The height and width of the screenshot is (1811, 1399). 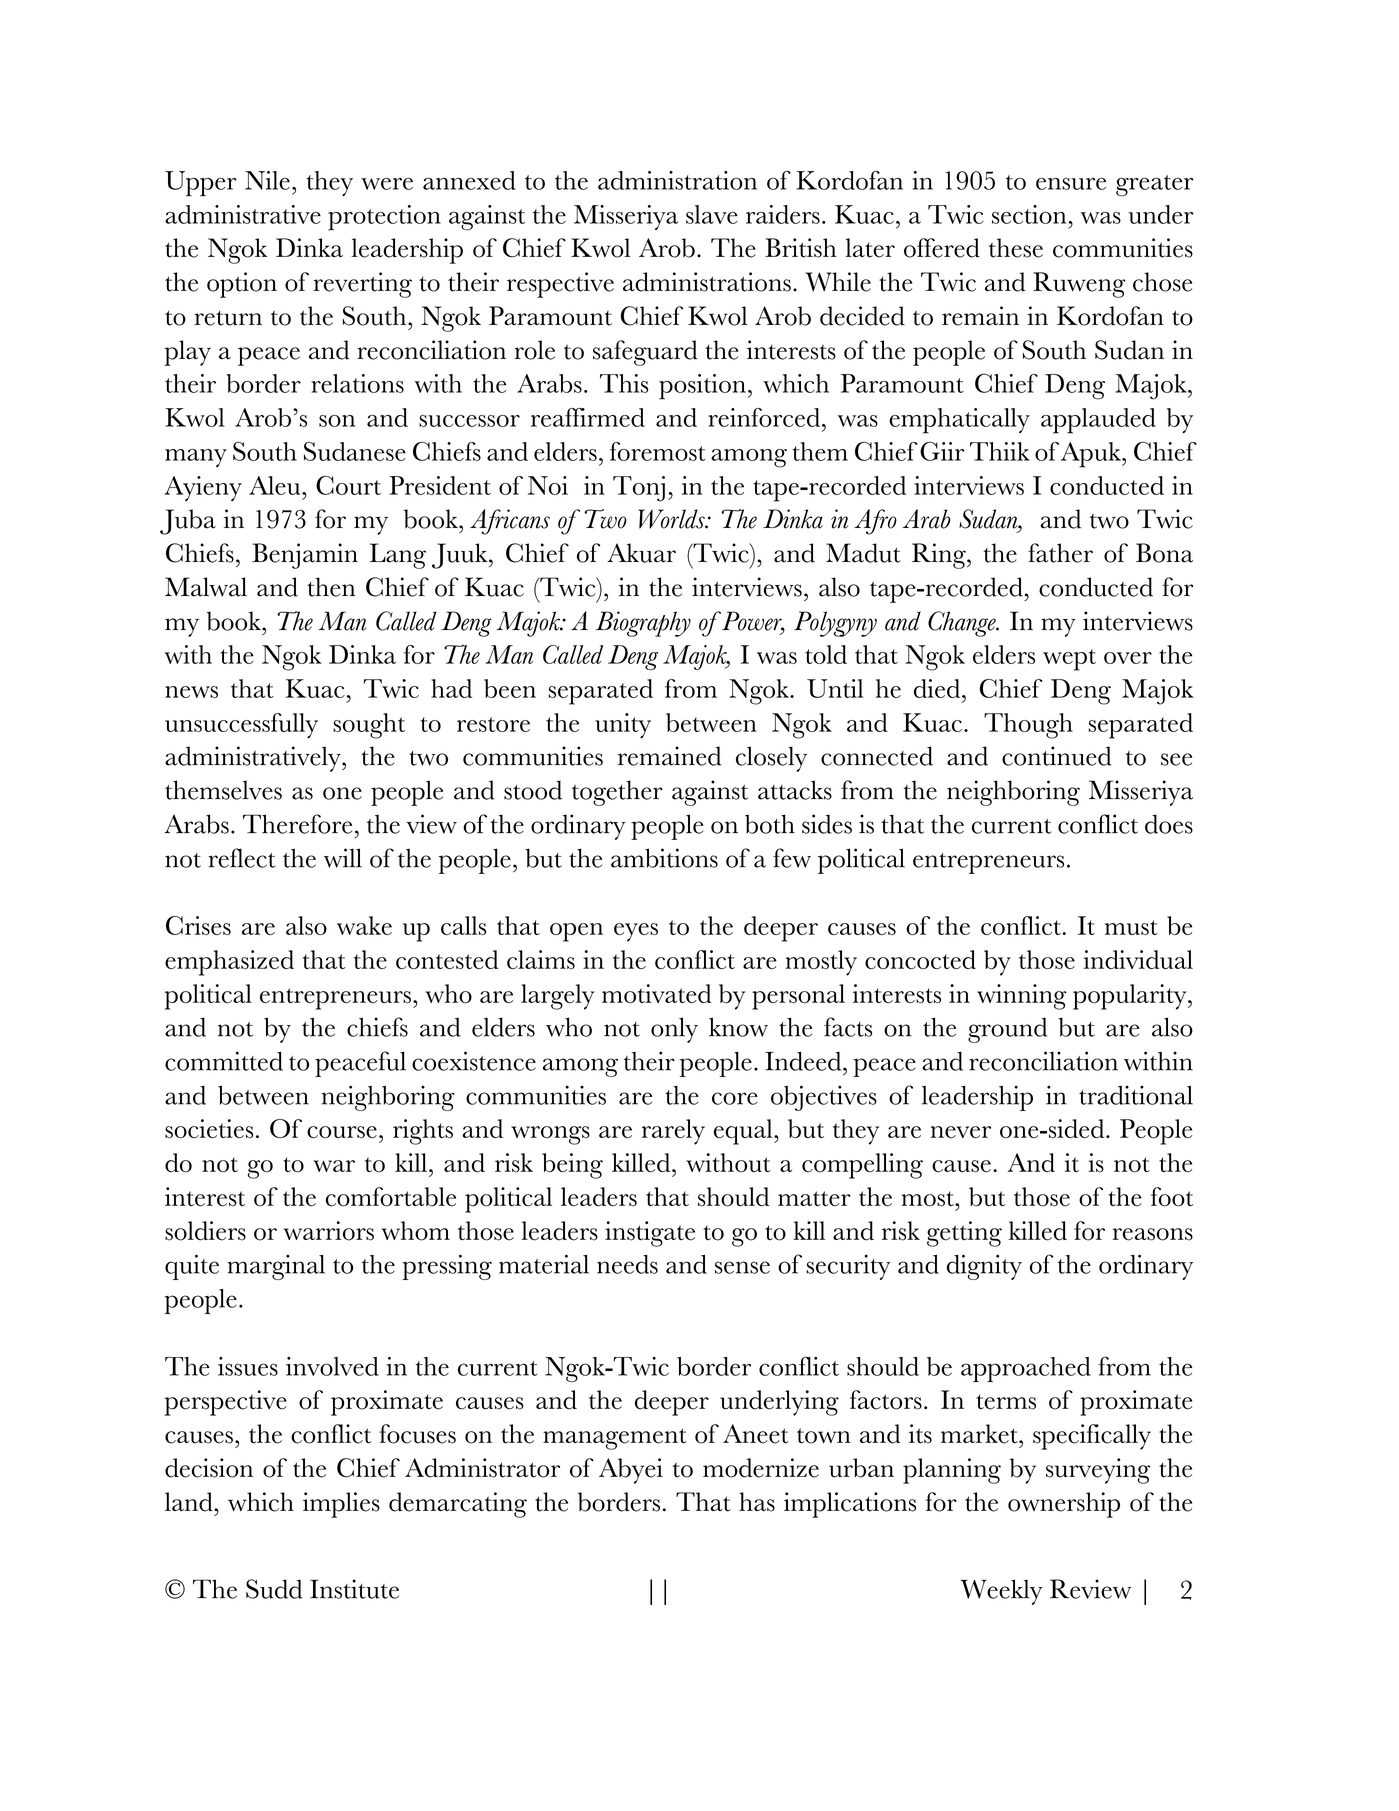 I want to click on traditional, so click(x=1136, y=1095).
